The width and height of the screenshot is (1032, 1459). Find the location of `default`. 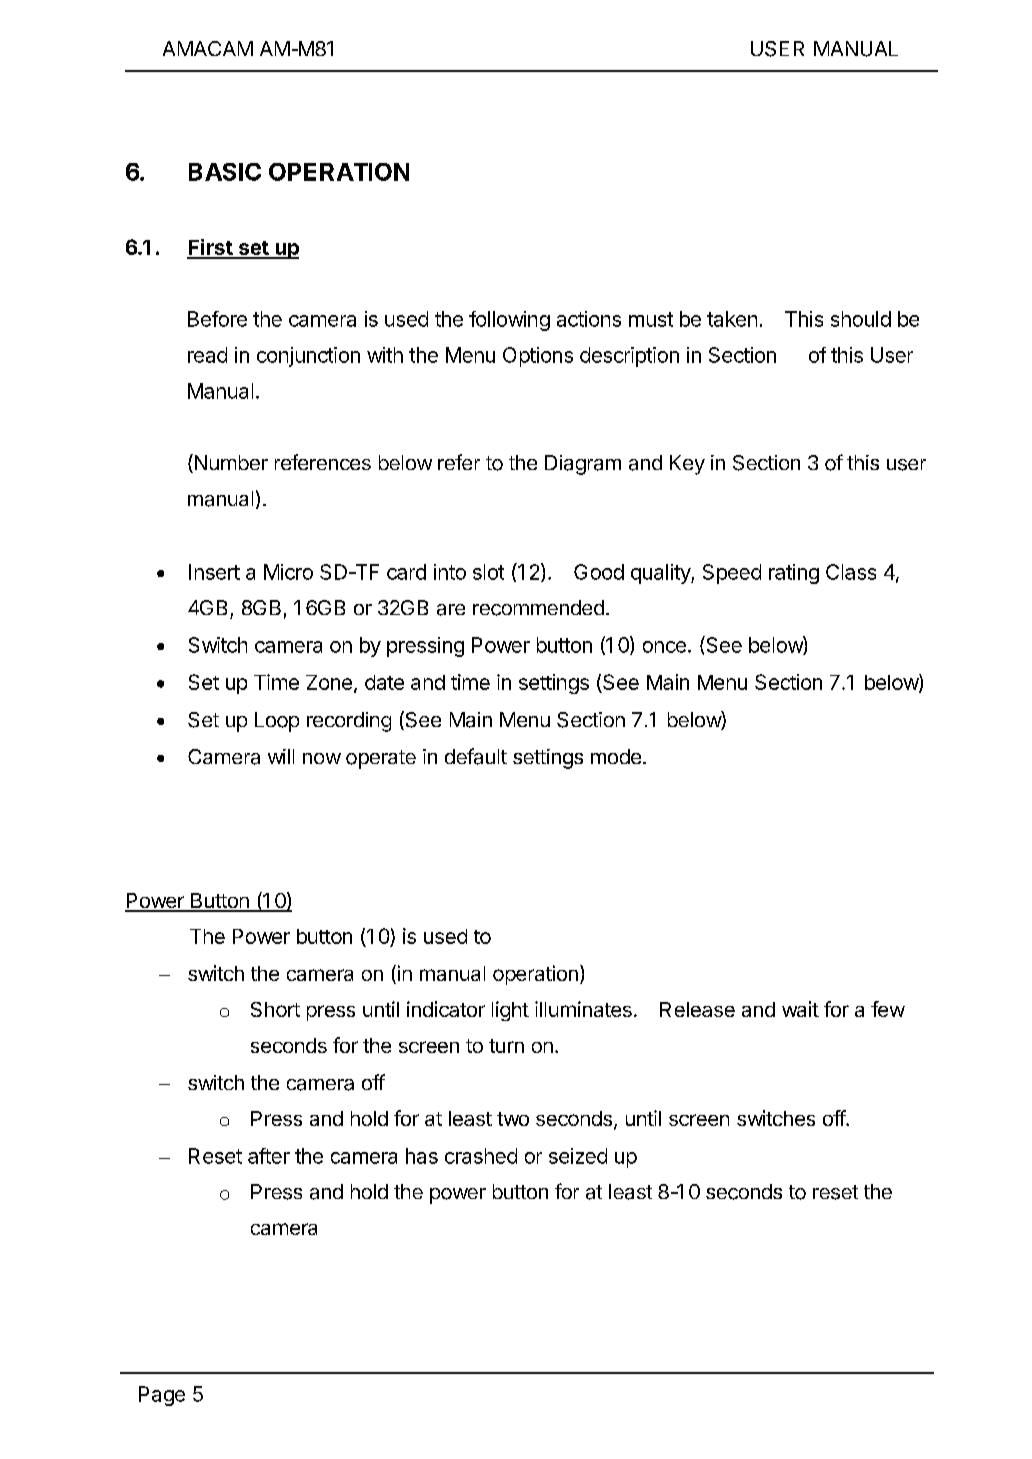

default is located at coordinates (476, 756).
